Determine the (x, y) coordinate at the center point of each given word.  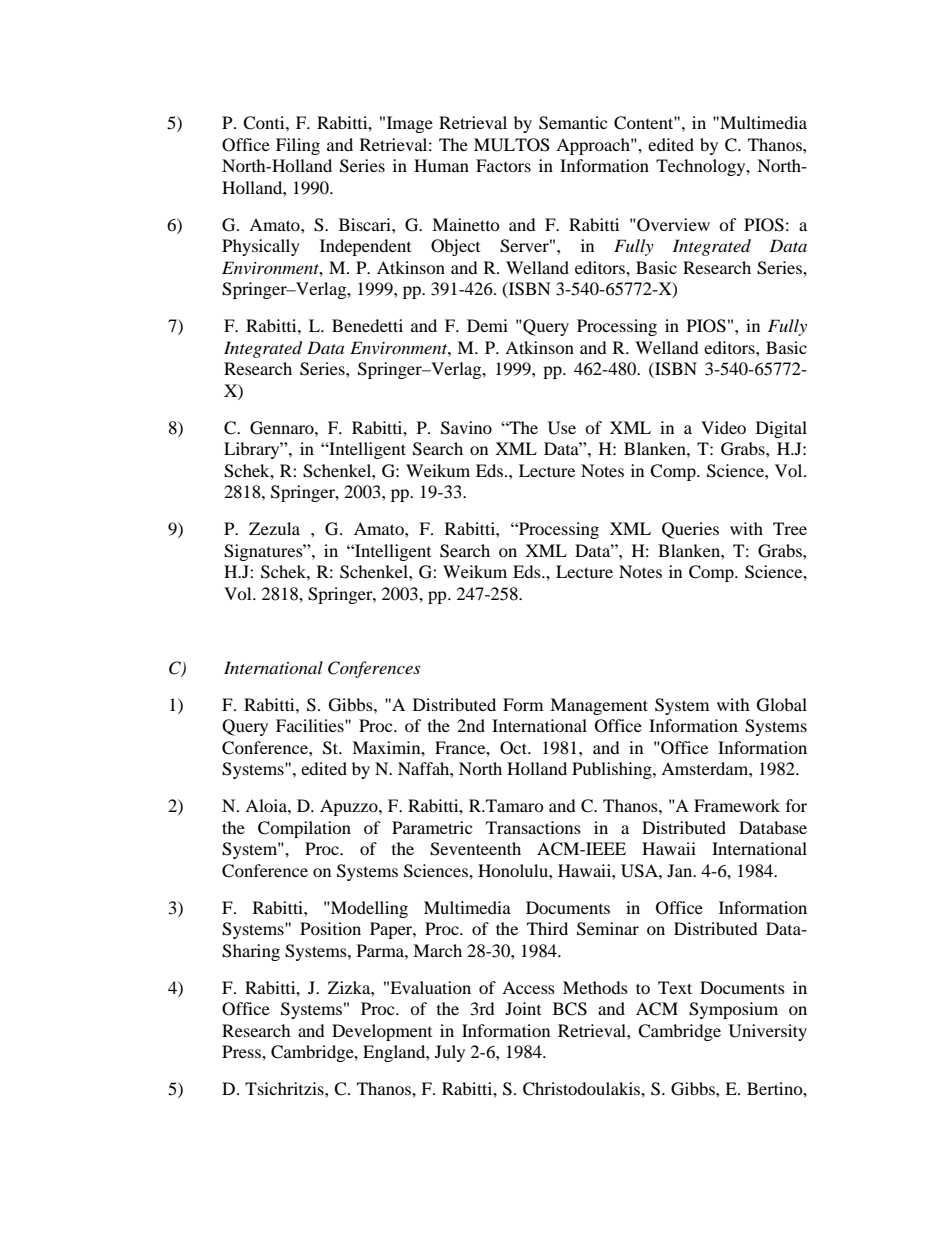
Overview (672, 225)
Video (723, 427)
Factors (503, 165)
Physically (261, 247)
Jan (681, 870)
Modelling (368, 909)
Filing (298, 146)
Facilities (311, 725)
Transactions (533, 827)
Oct (515, 748)
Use (562, 428)
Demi (487, 325)
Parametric (432, 827)
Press (242, 1051)
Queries (690, 530)
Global (782, 705)
